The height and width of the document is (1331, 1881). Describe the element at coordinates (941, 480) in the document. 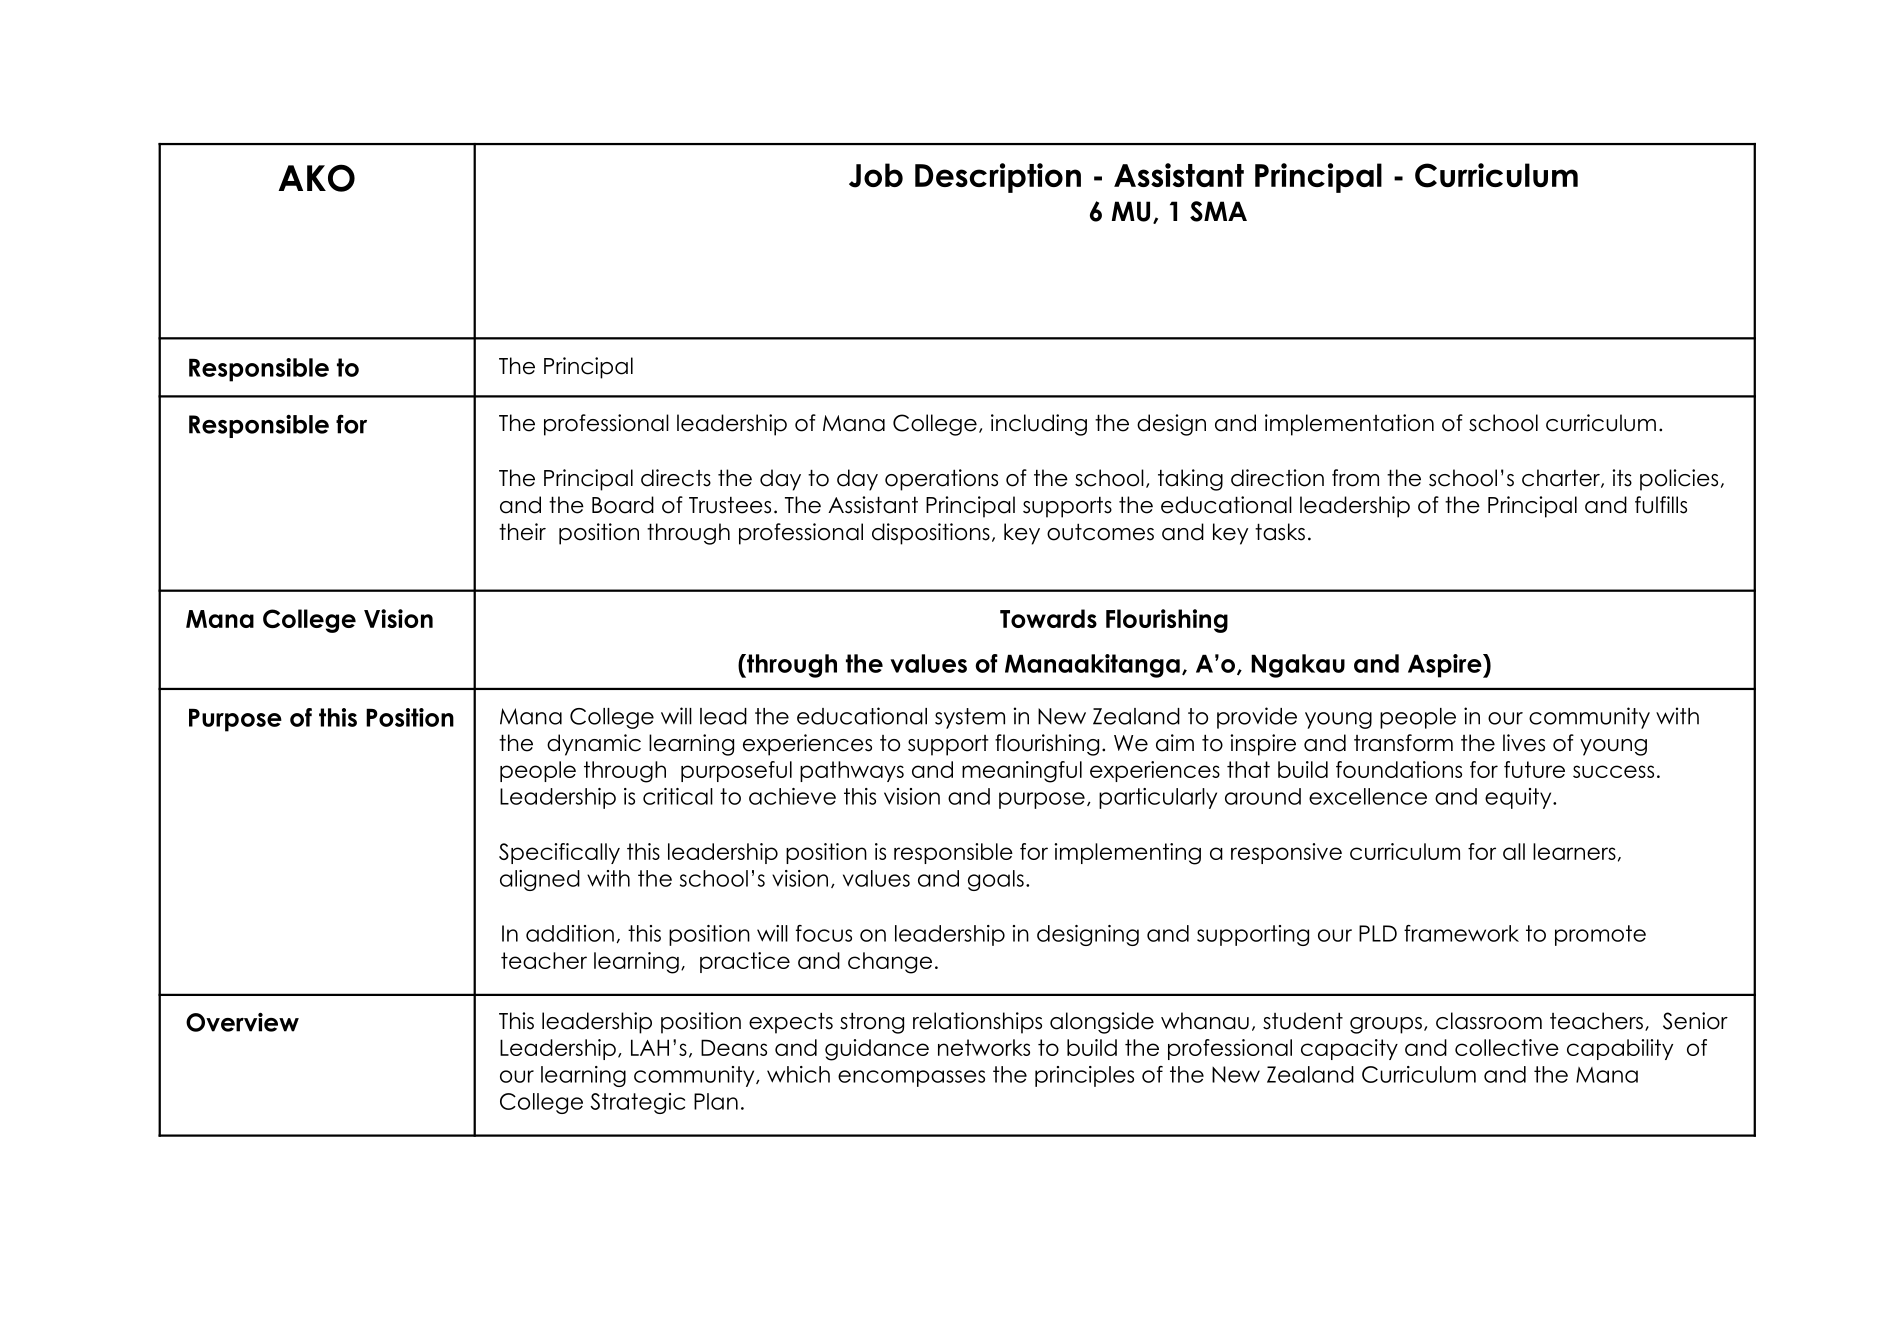

I see `operations` at that location.
